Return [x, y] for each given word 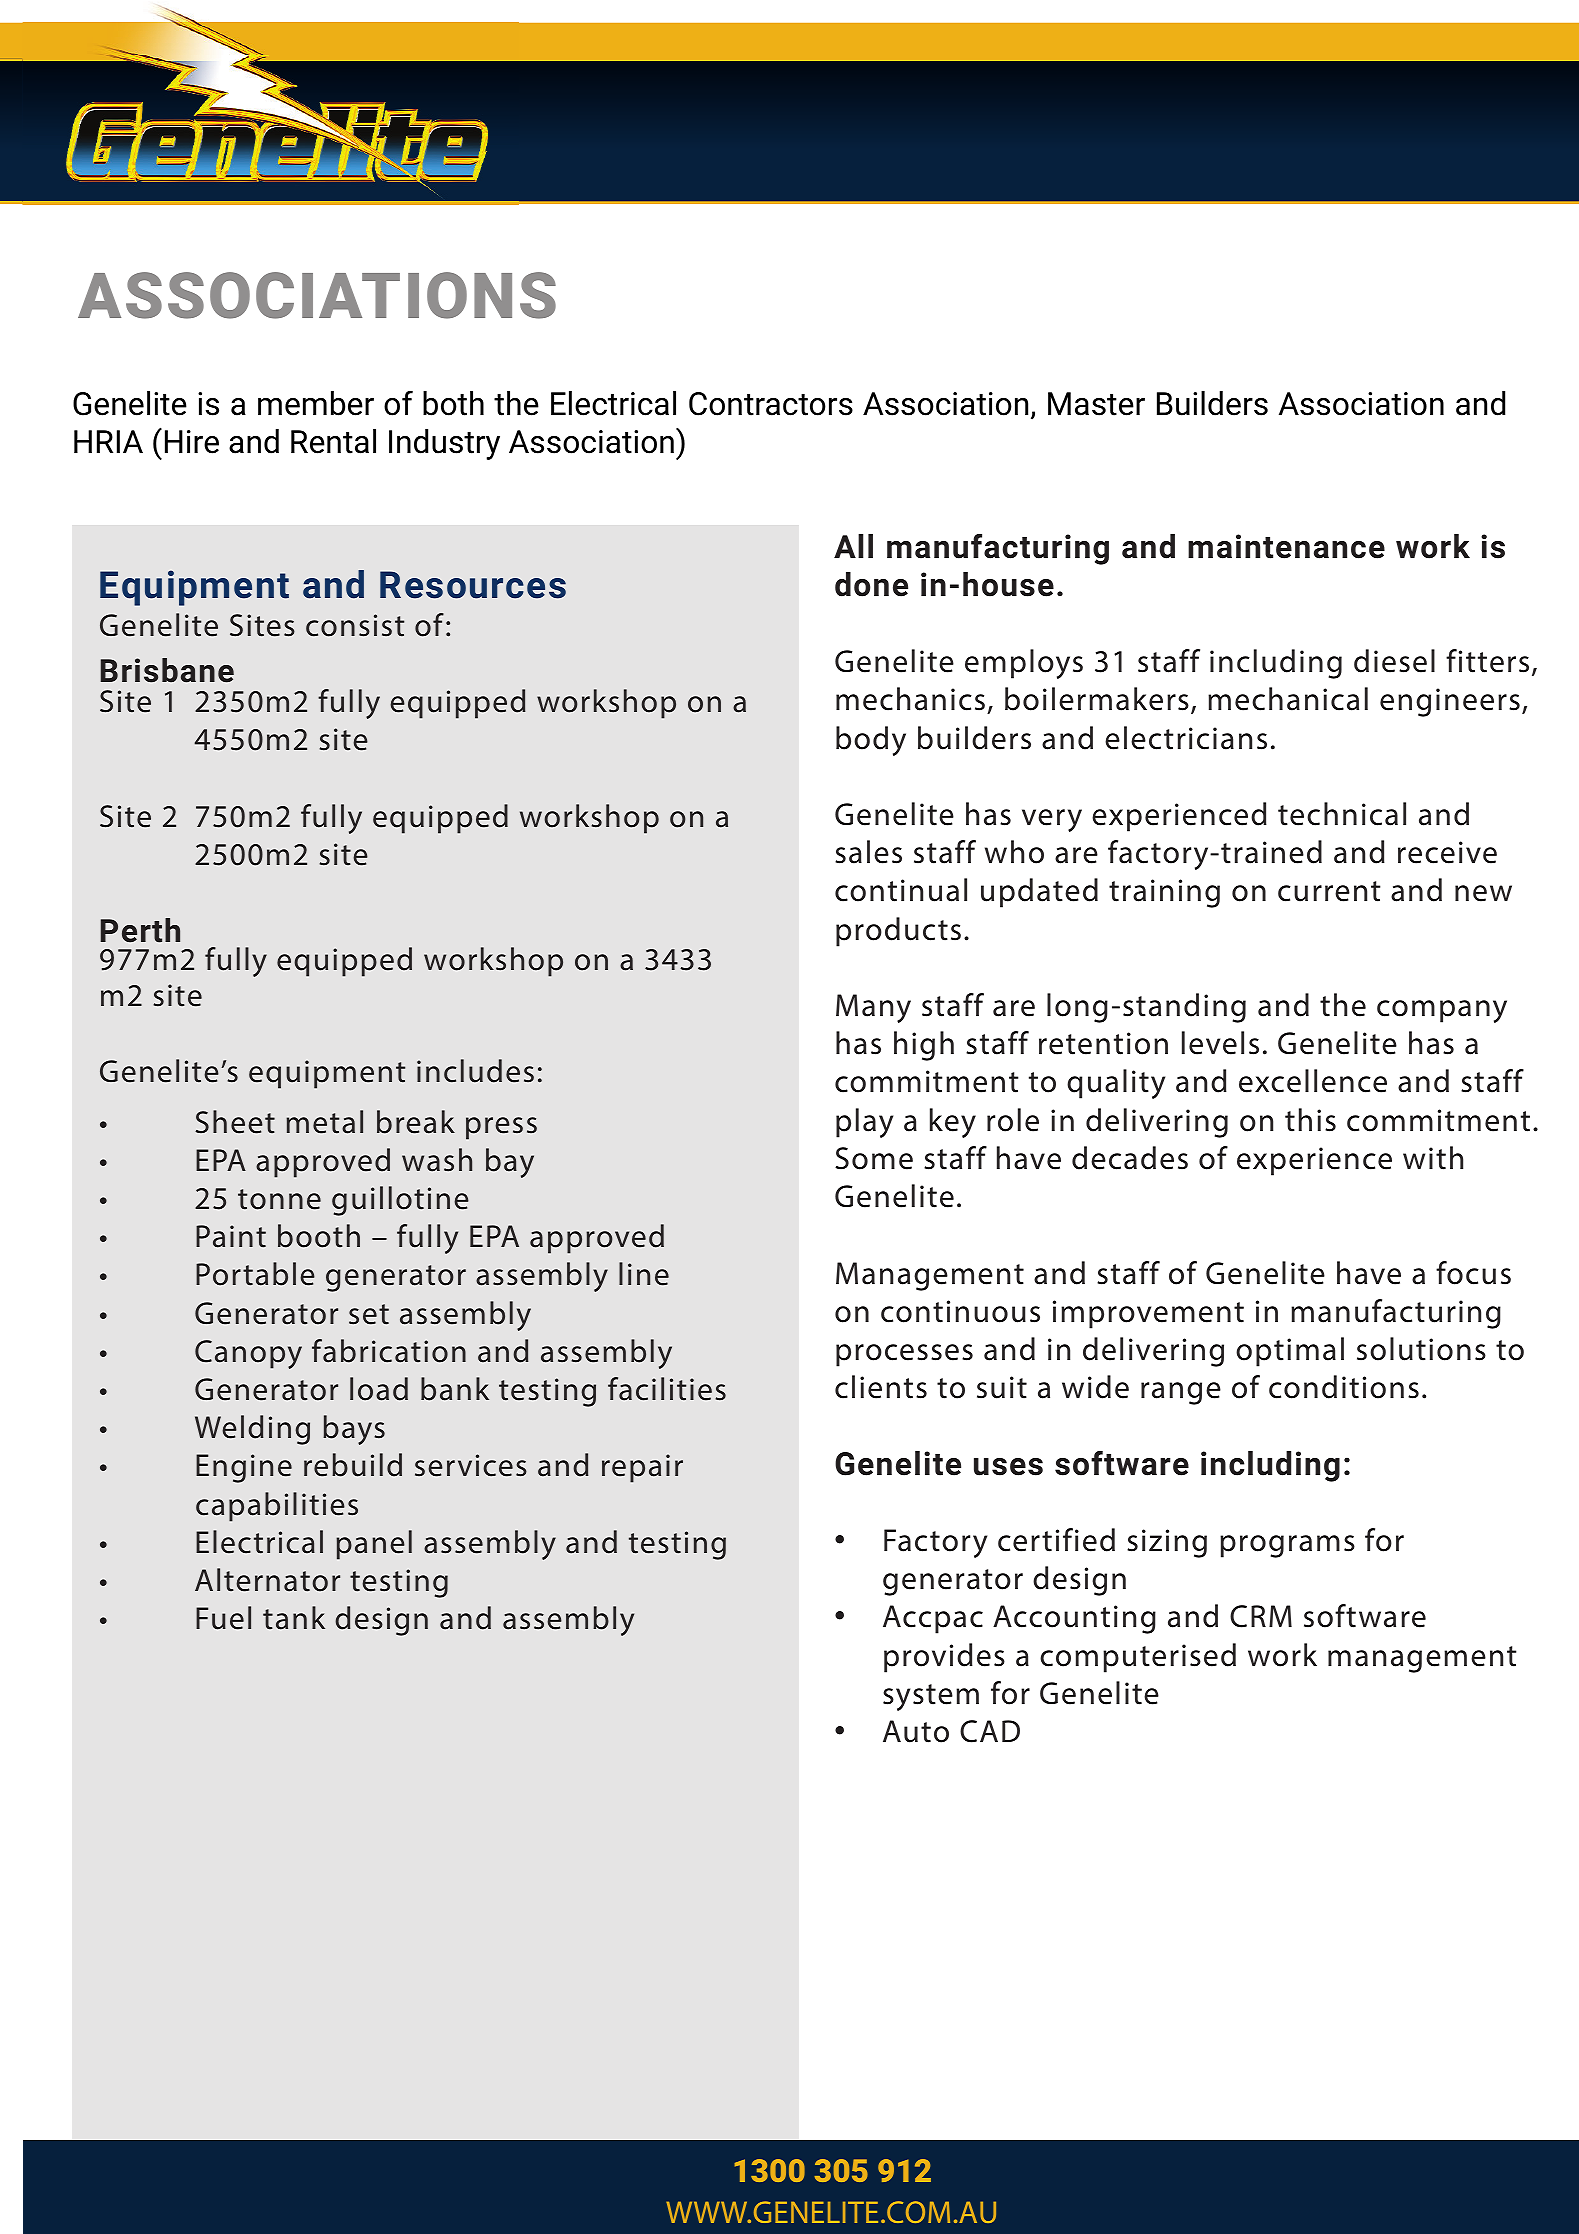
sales [868, 852]
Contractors [771, 404]
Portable [255, 1274]
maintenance [1286, 546]
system [931, 1697]
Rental [333, 441]
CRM [1261, 1616]
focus [1473, 1273]
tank [294, 1618]
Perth [140, 930]
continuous [960, 1311]
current [1329, 891]
